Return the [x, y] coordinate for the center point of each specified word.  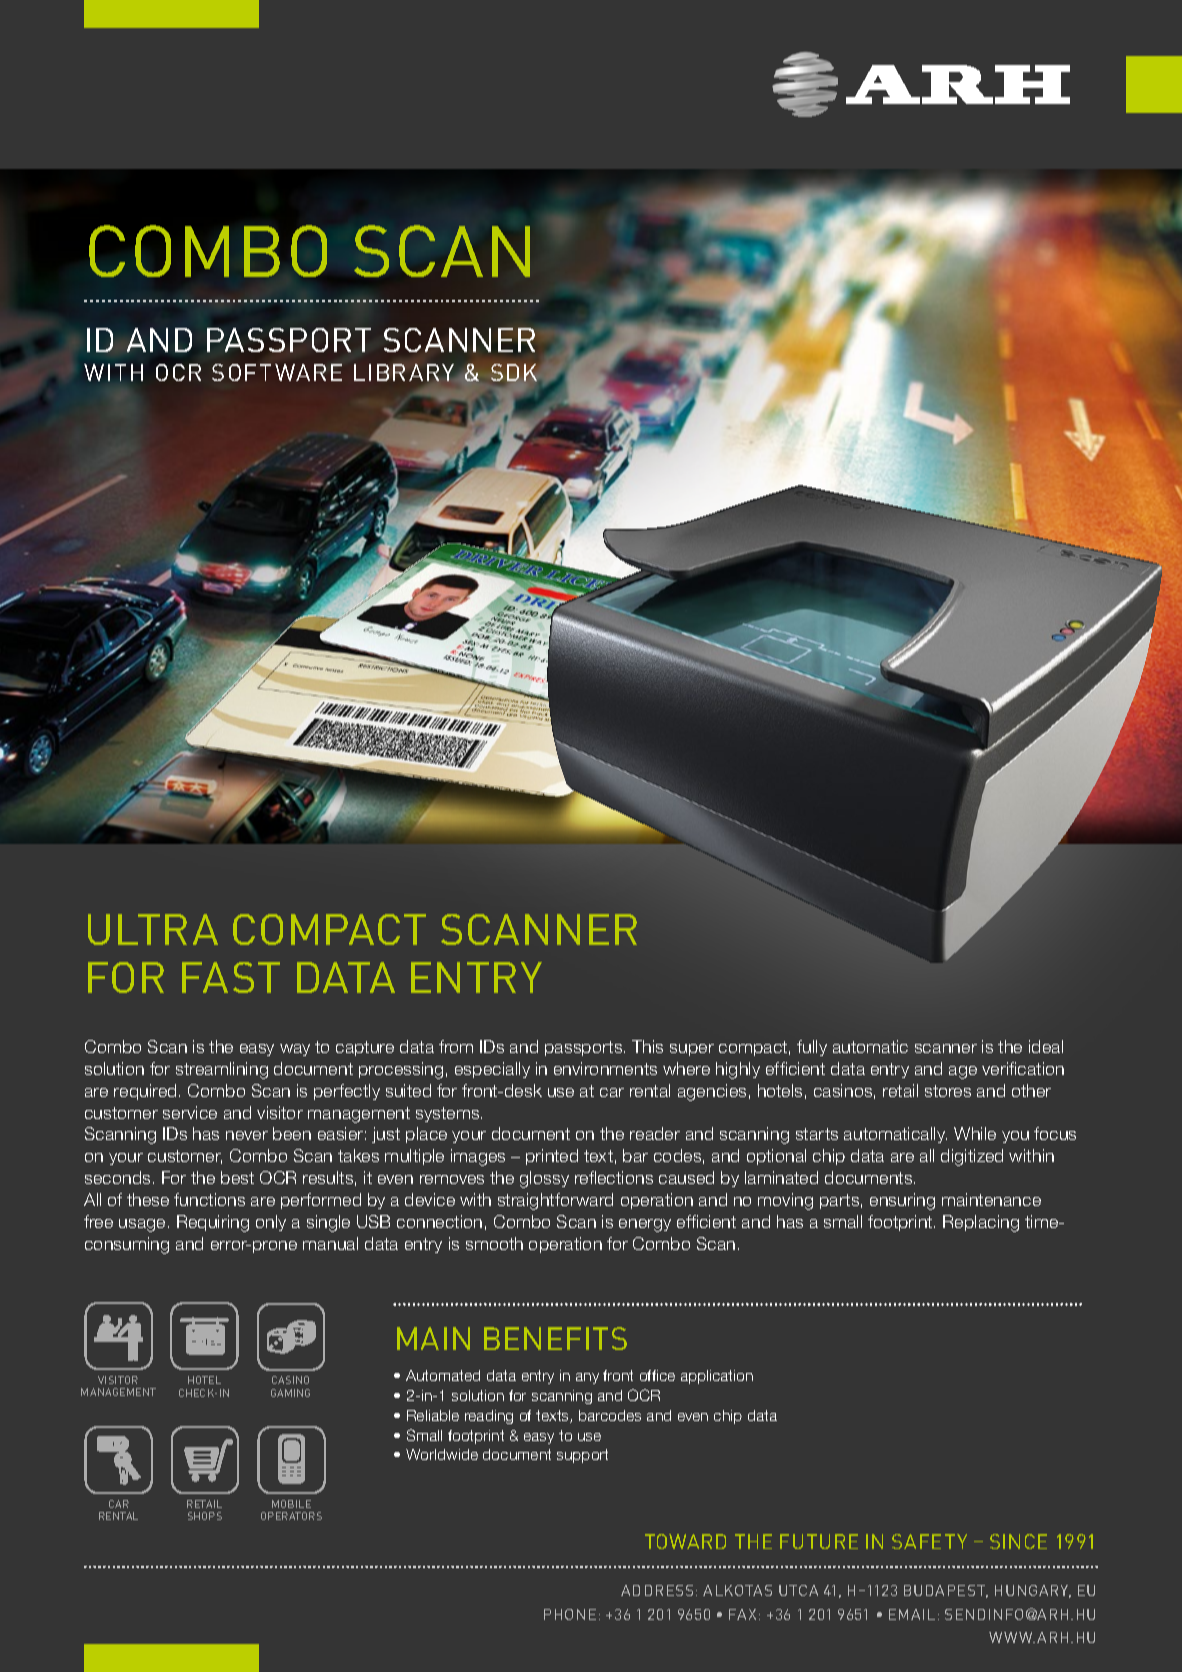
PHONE [570, 1614]
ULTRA [153, 929]
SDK [514, 374]
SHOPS [205, 1516]
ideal [1046, 1046]
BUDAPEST [946, 1591]
